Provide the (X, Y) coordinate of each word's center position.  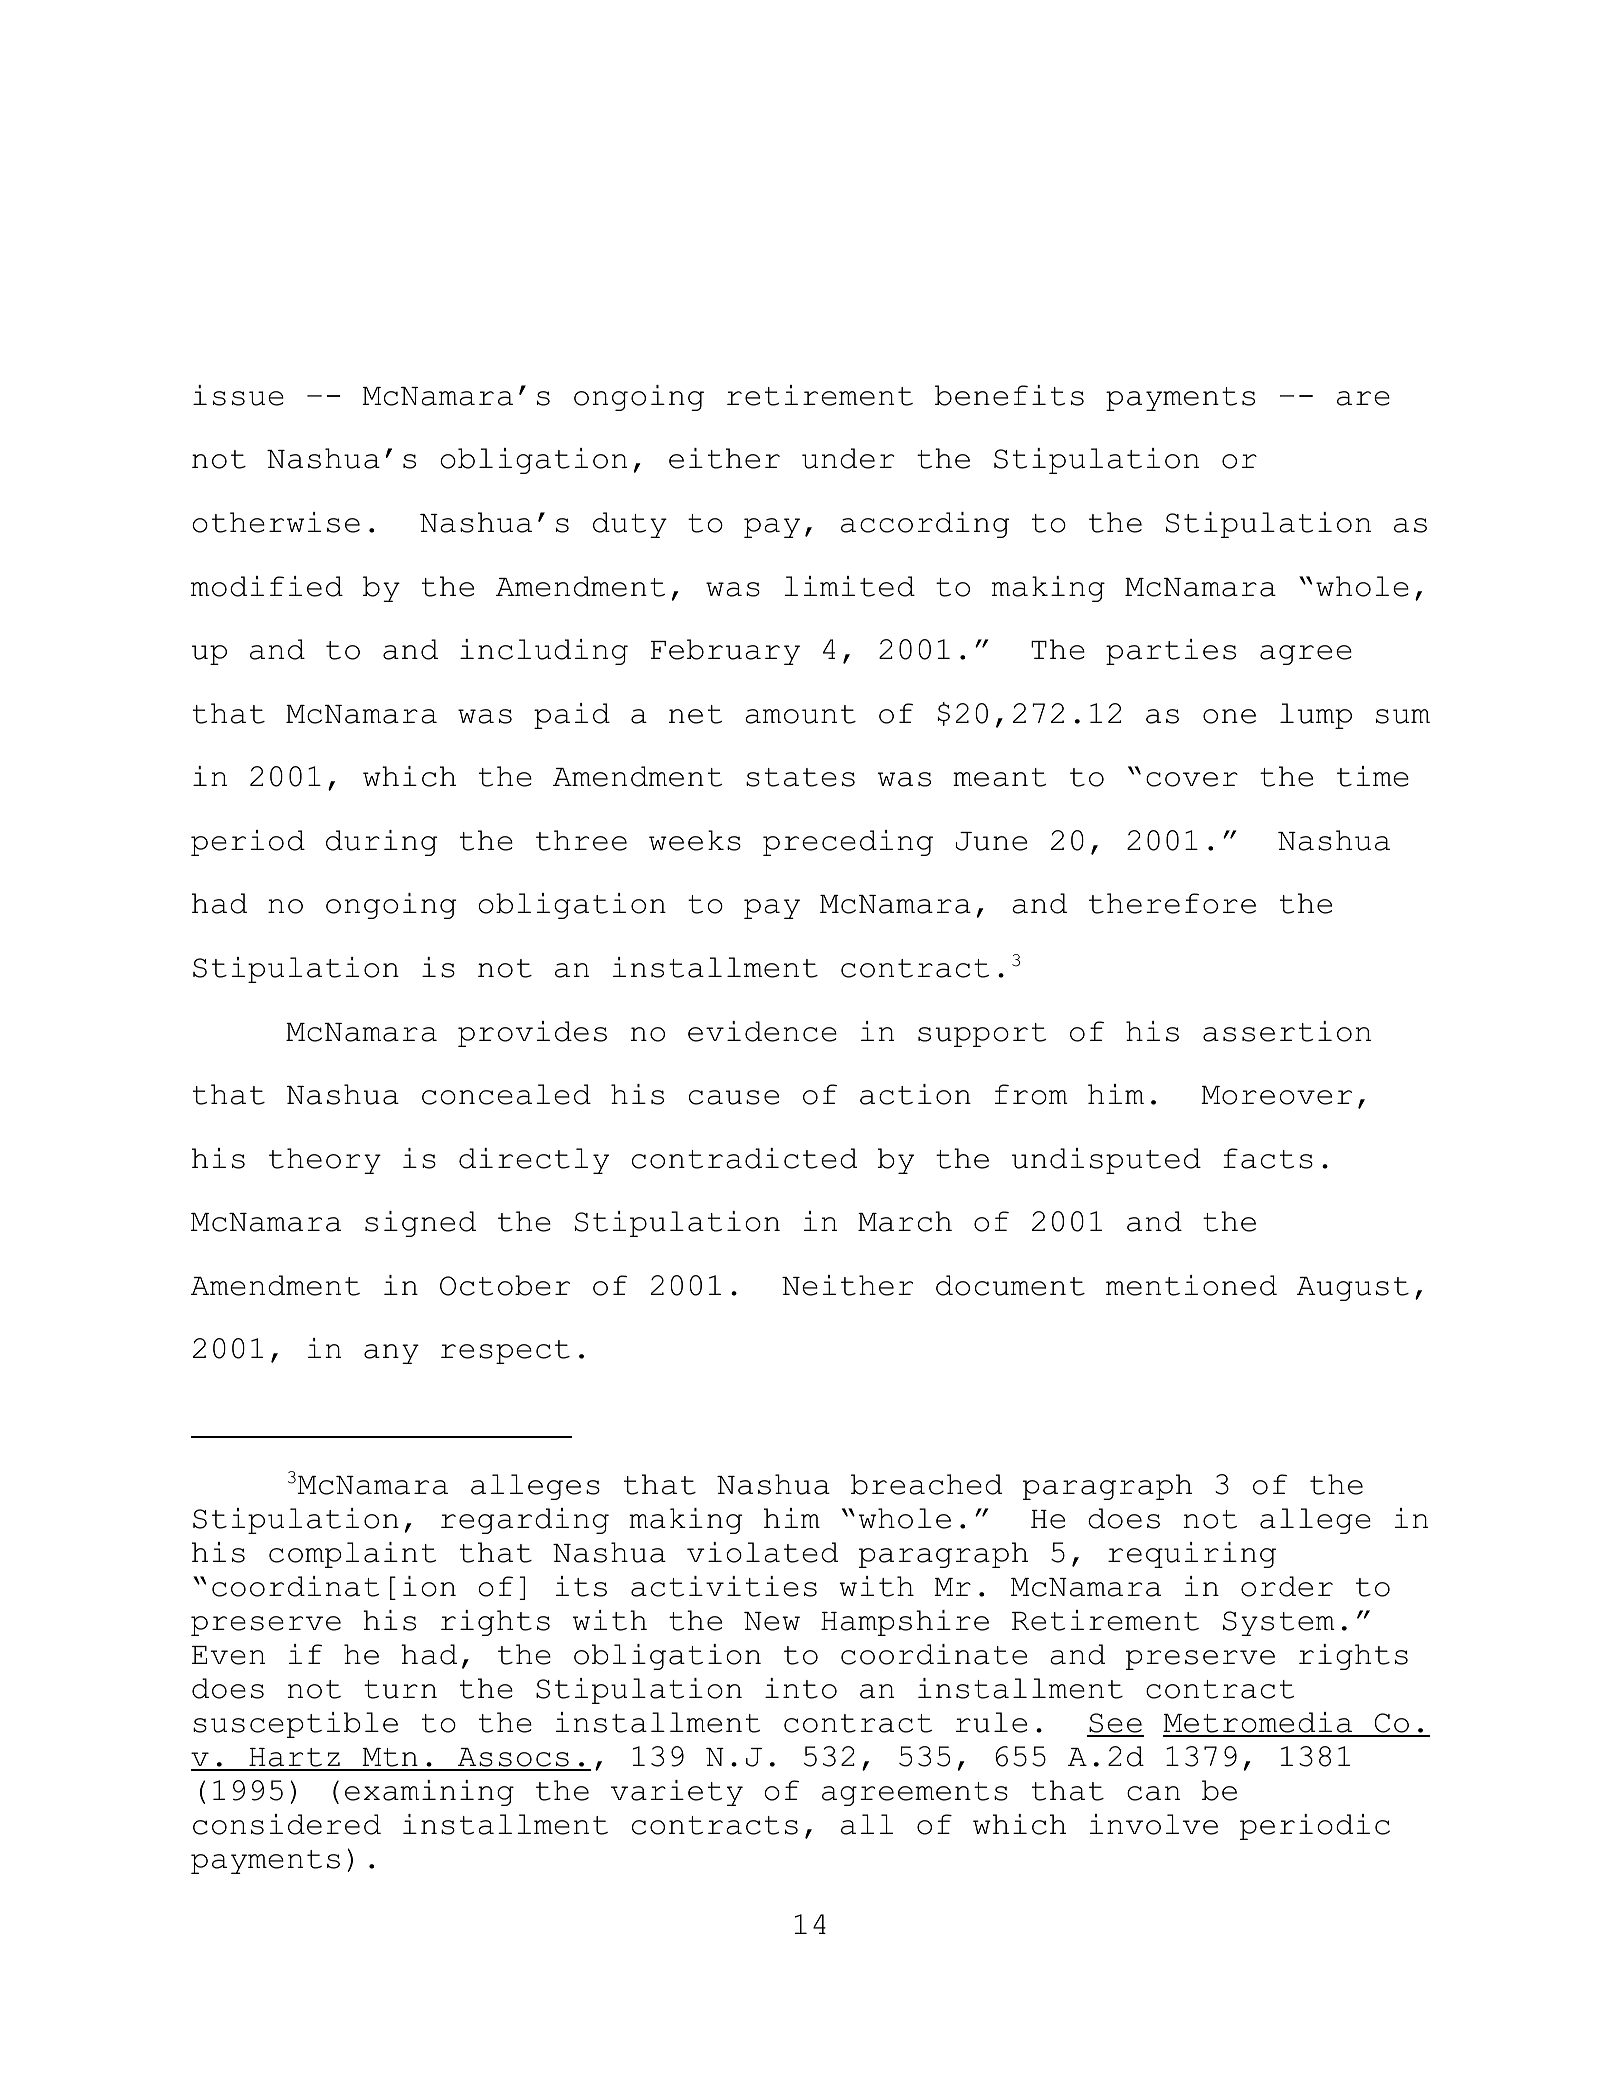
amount (800, 714)
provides (532, 1034)
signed (420, 1224)
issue (238, 395)
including (544, 652)
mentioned (1191, 1285)
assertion (1287, 1031)
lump (1316, 716)
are (1363, 398)
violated (762, 1552)
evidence (762, 1031)
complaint (352, 1555)
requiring (1192, 1555)
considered (287, 1824)
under (848, 458)
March (905, 1221)
